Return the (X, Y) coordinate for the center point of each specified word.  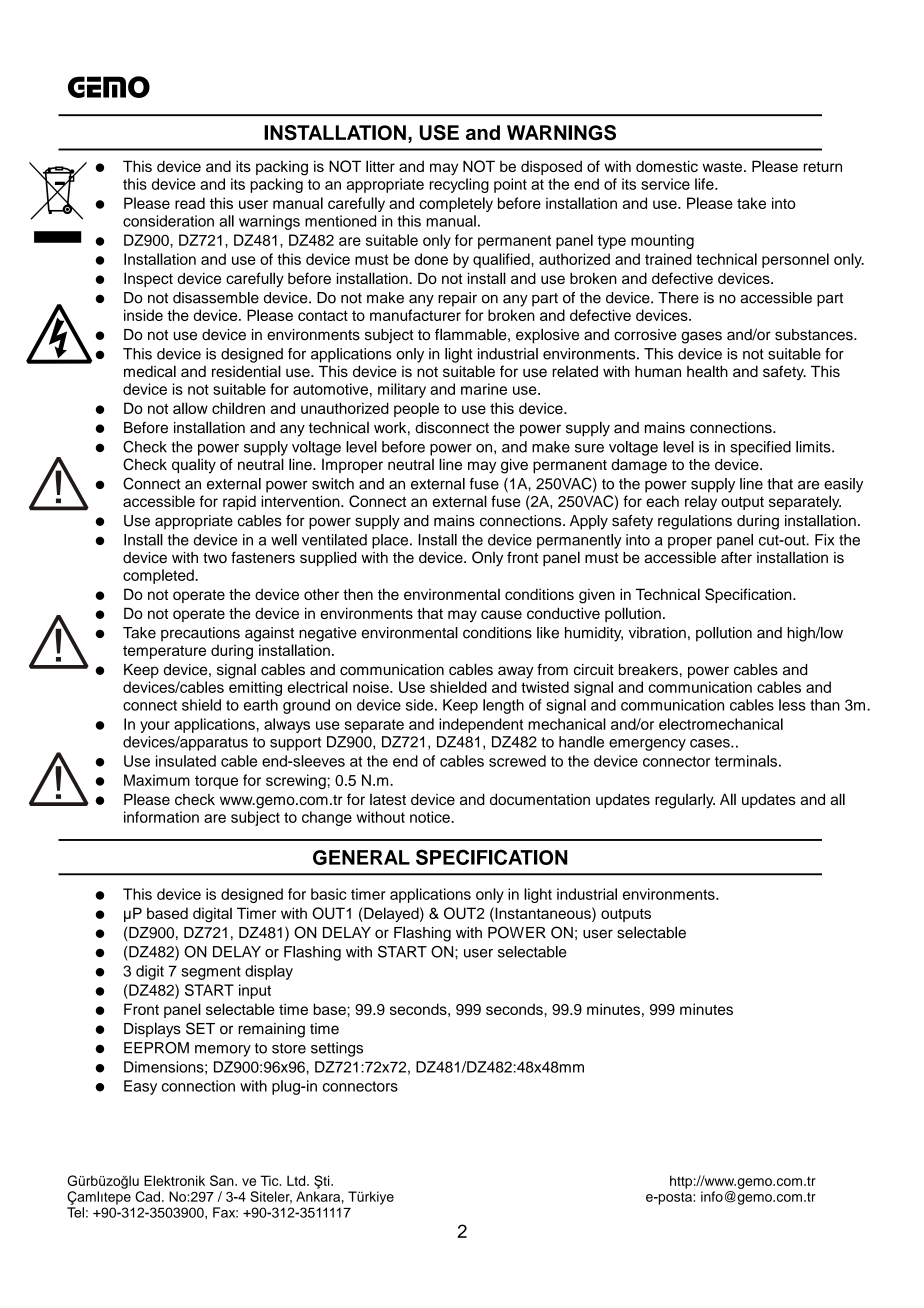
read (190, 203)
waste (722, 167)
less (792, 705)
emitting (255, 688)
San (223, 1180)
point (510, 185)
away (516, 672)
